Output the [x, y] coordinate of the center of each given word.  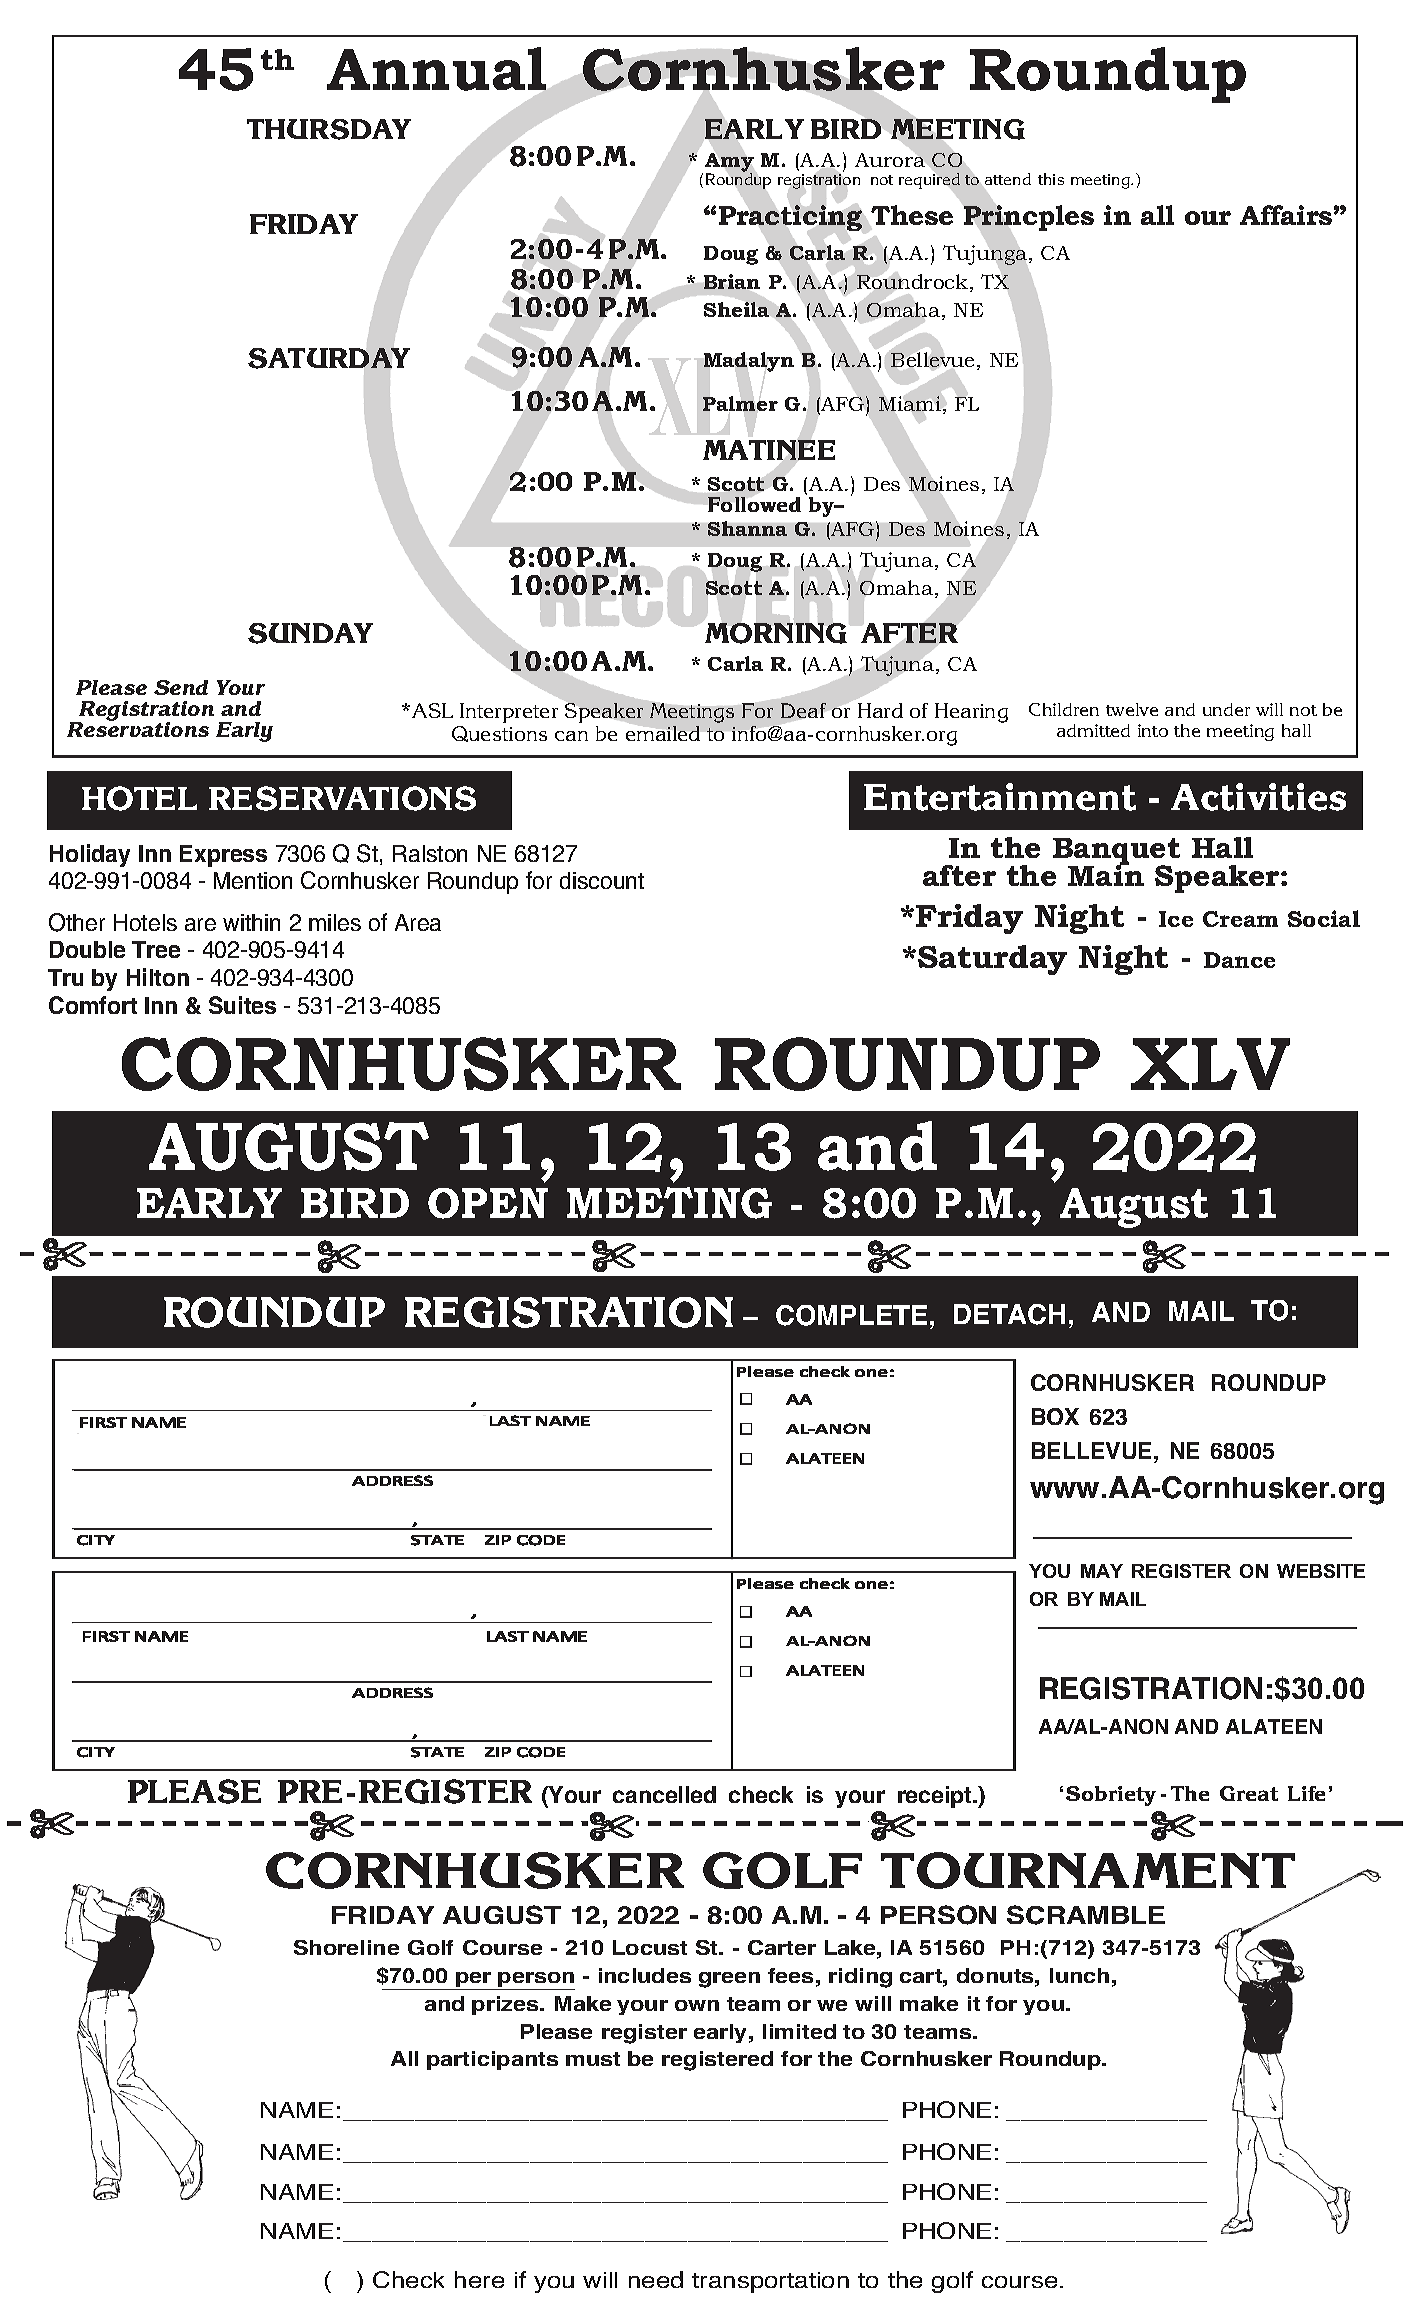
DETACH [1009, 1314]
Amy [729, 163]
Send [181, 687]
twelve [1132, 709]
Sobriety [1111, 1796]
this [1051, 179]
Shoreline [346, 1947]
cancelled [664, 1794]
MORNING [776, 633]
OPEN [488, 1203]
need [656, 2279]
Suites [242, 1005]
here [479, 2279]
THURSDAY [329, 129]
